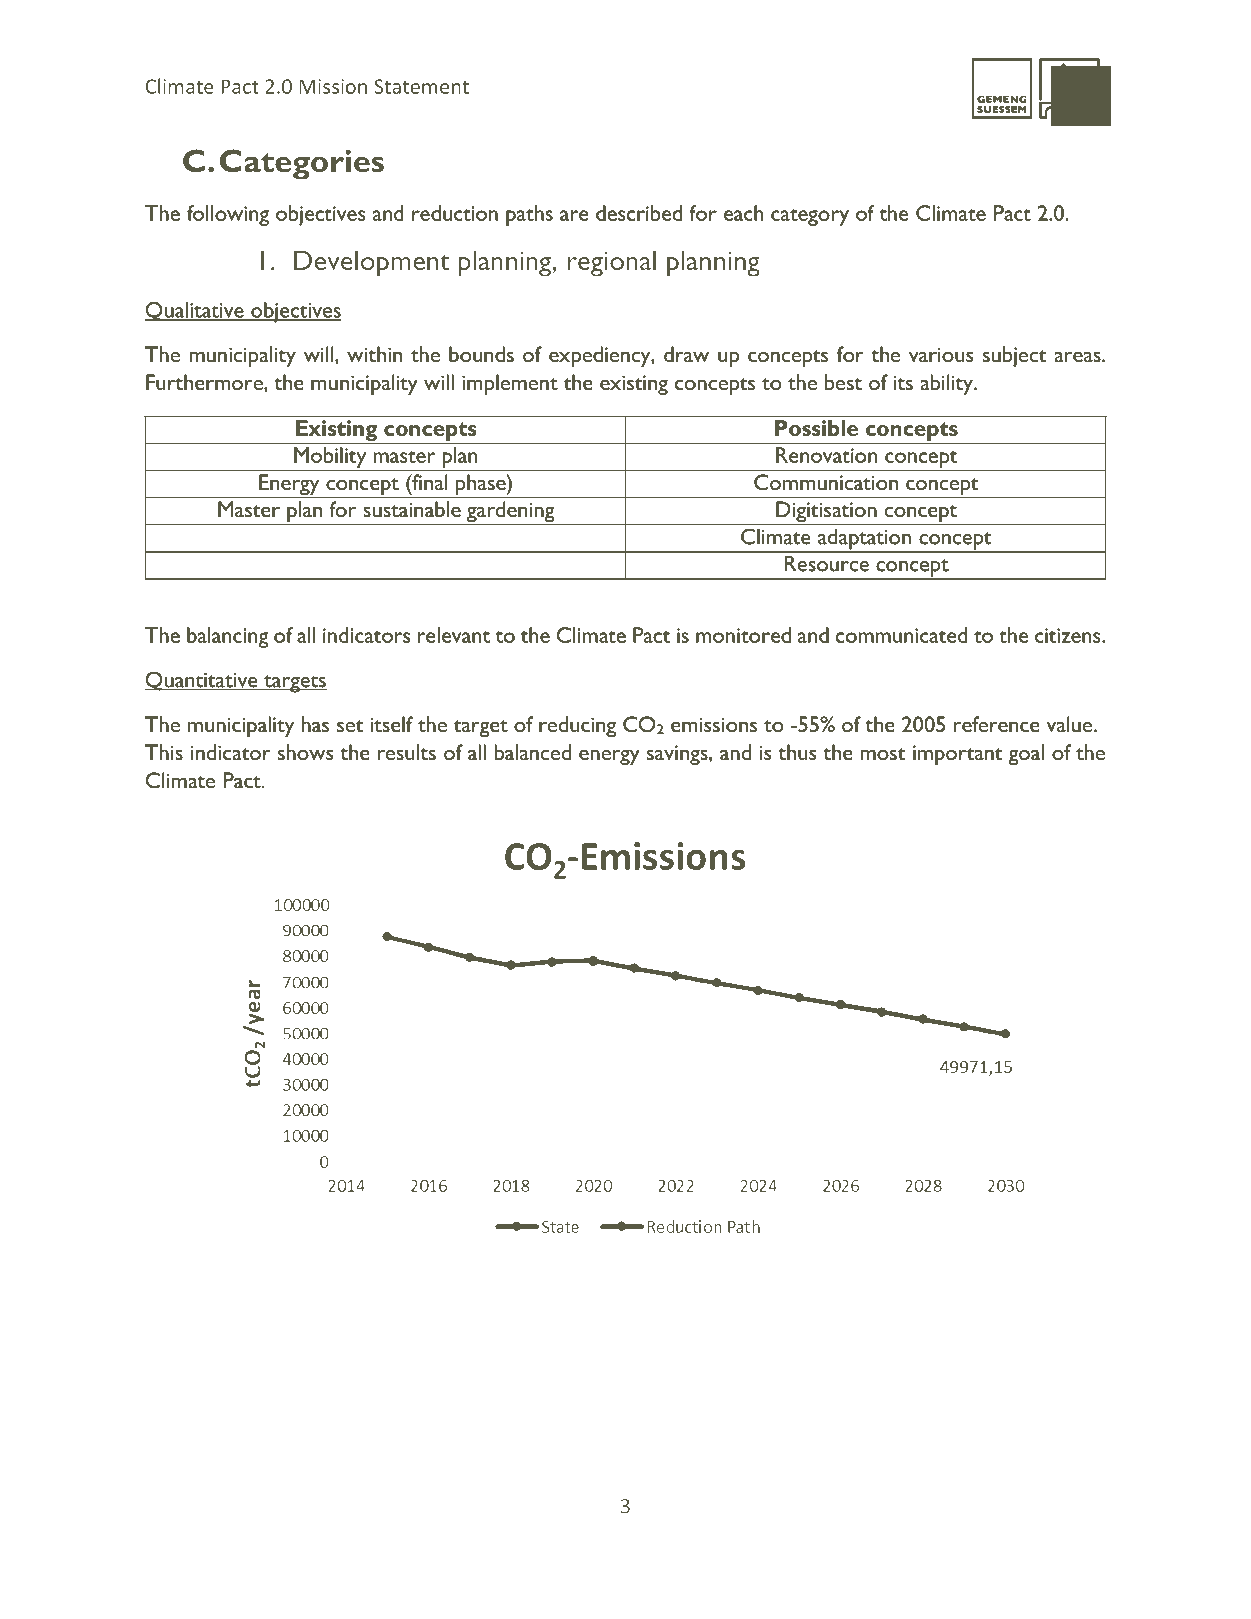  I want to click on within, so click(374, 354).
